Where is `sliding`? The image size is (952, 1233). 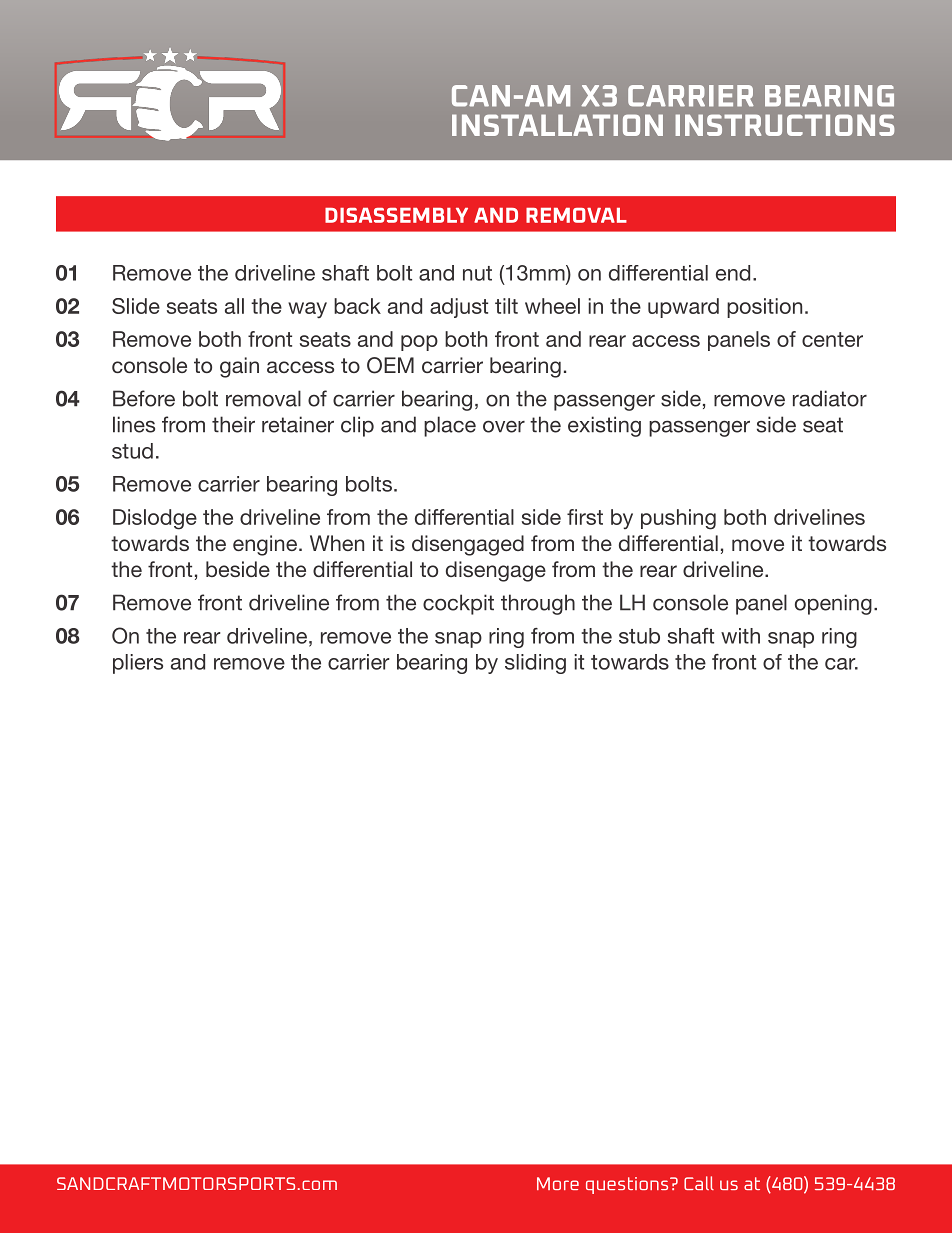
sliding is located at coordinates (535, 664).
